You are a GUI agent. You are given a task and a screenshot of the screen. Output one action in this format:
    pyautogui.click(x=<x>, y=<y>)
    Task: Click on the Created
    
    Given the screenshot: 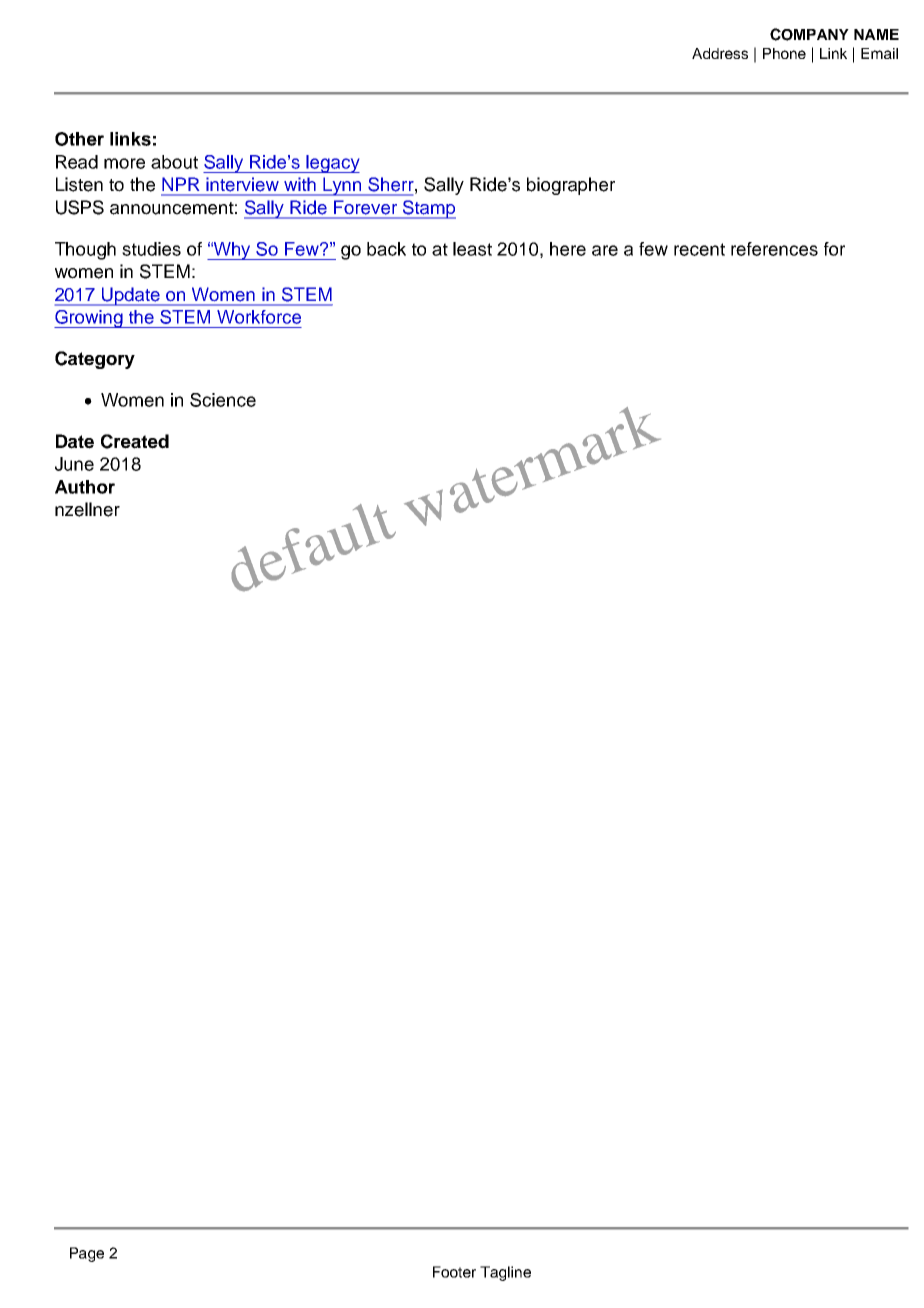 What is the action you would take?
    pyautogui.click(x=135, y=441)
